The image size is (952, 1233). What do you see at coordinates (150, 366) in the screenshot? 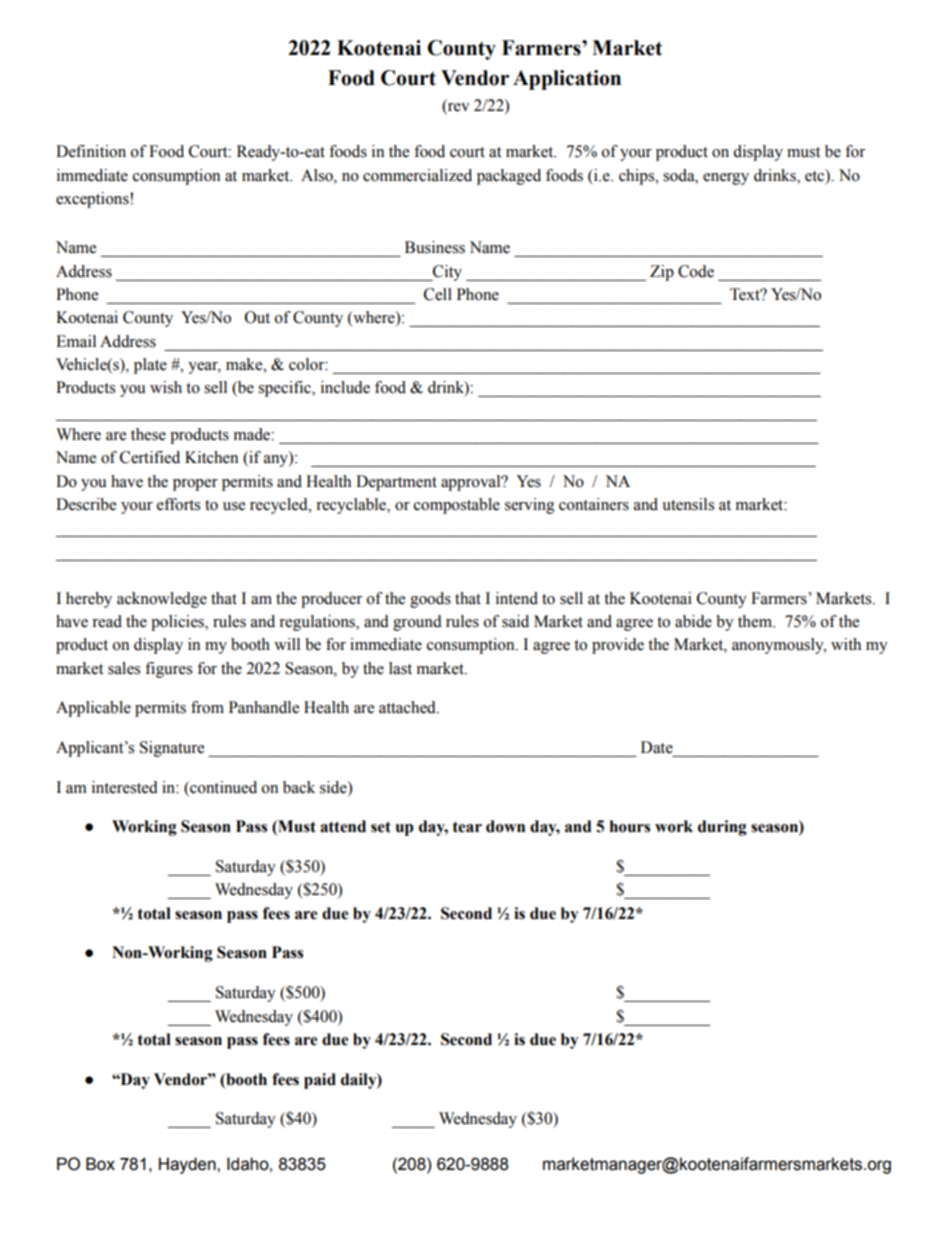
I see `plate` at bounding box center [150, 366].
